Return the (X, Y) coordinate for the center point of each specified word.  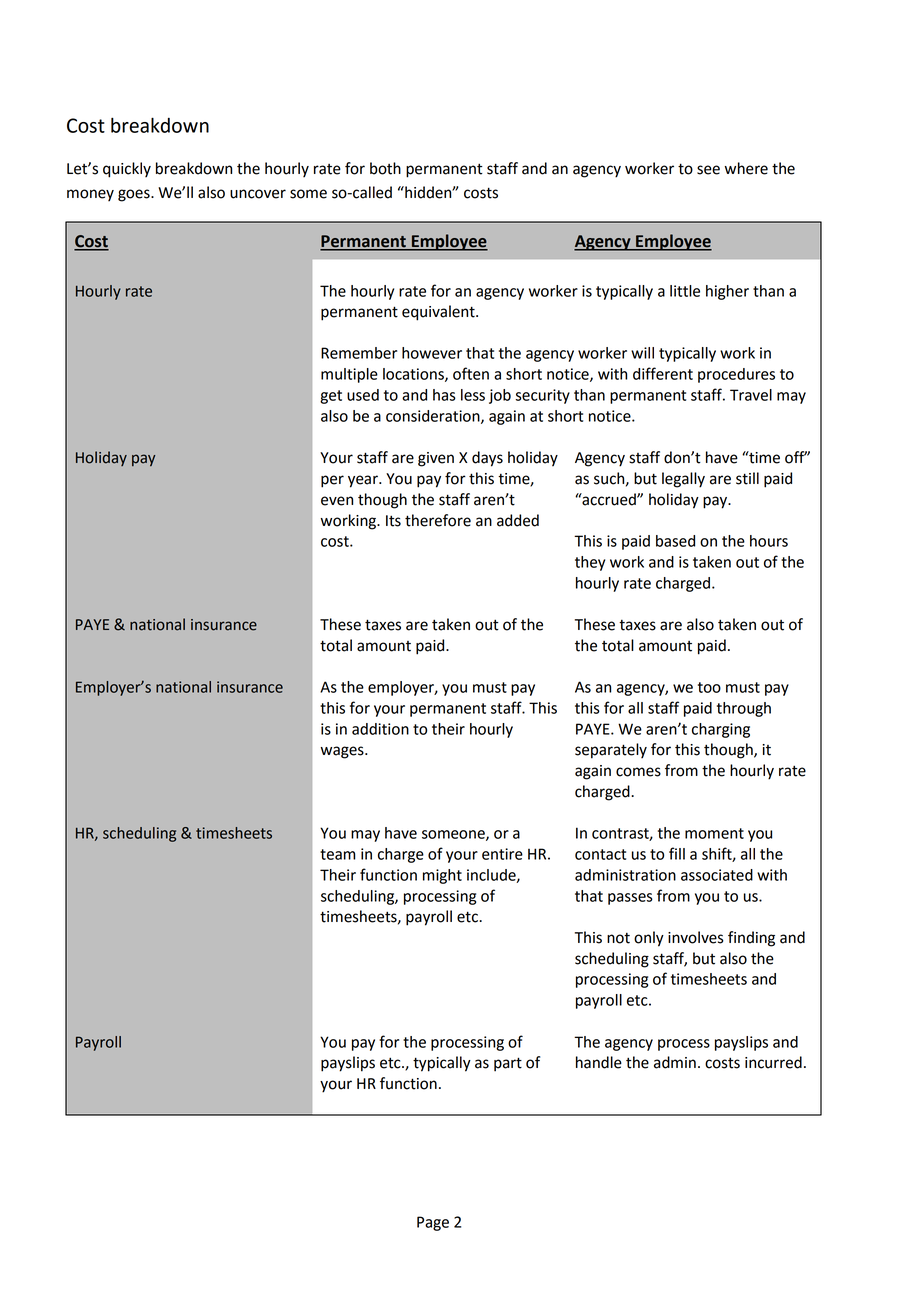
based (675, 541)
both (385, 168)
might (442, 876)
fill (677, 853)
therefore (438, 520)
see (708, 170)
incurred (773, 1062)
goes (135, 195)
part (508, 1064)
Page (433, 1223)
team (338, 854)
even (337, 501)
